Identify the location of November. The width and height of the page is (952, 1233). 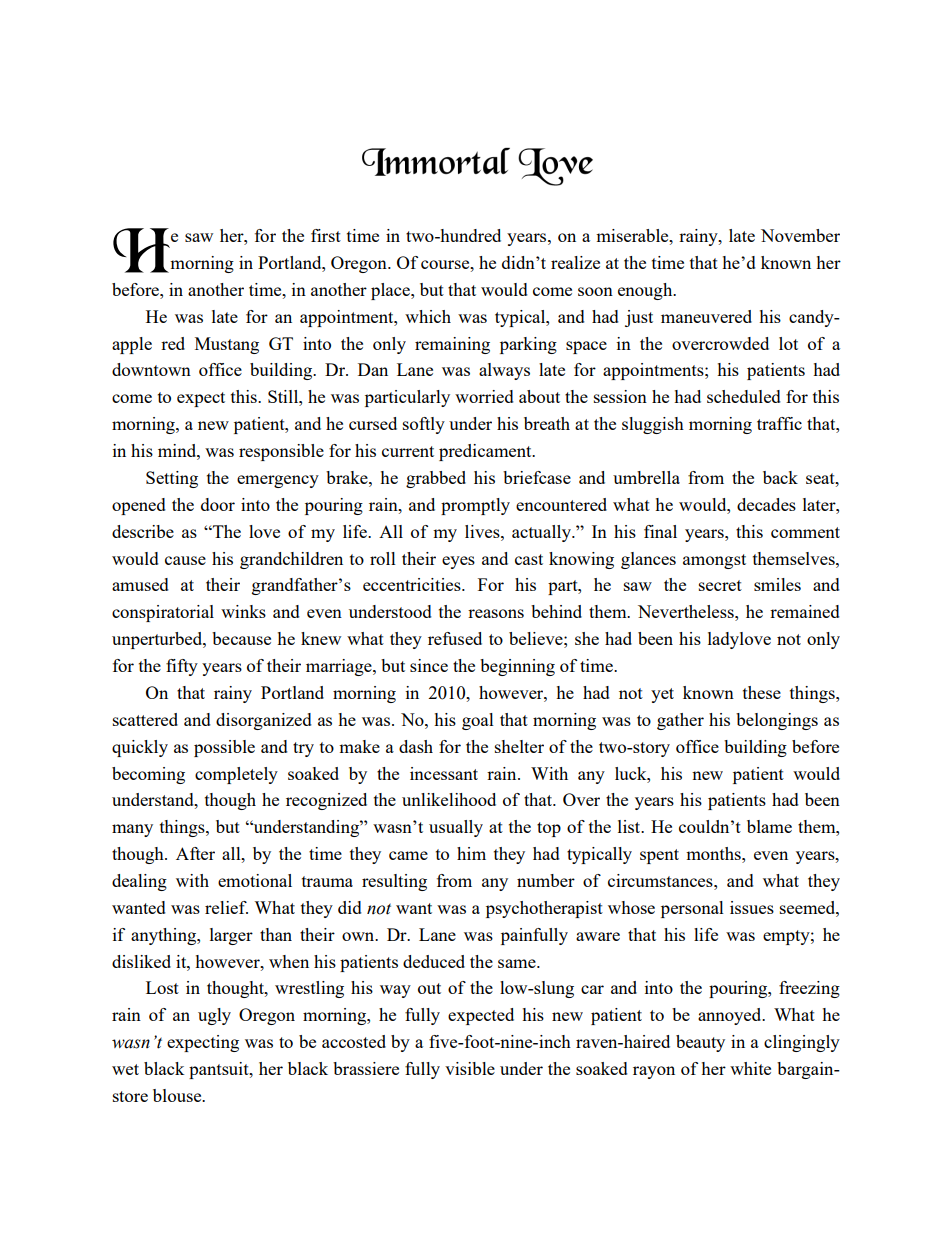
(800, 235).
